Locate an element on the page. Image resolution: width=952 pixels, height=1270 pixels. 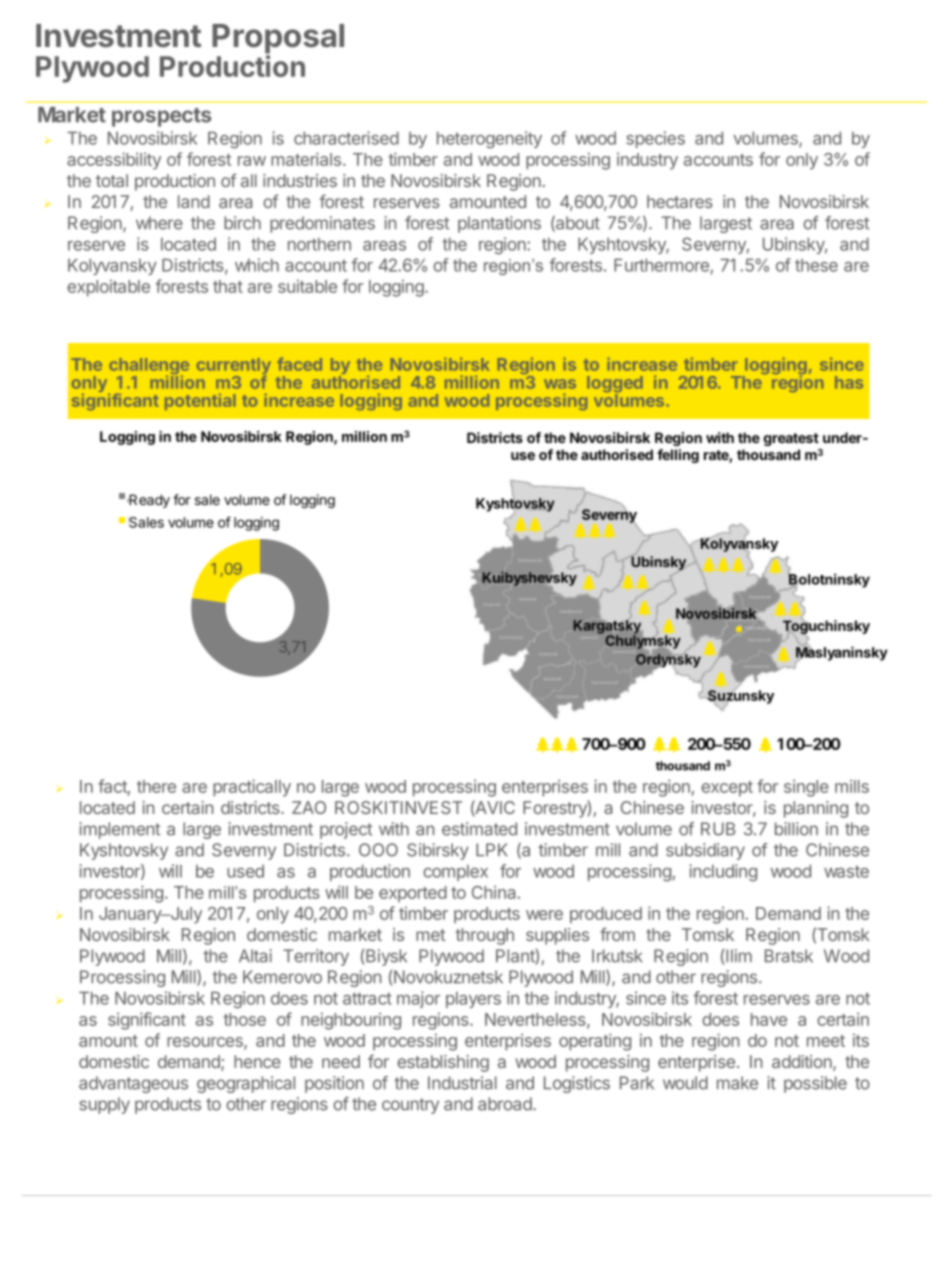
prospects is located at coordinates (161, 117).
